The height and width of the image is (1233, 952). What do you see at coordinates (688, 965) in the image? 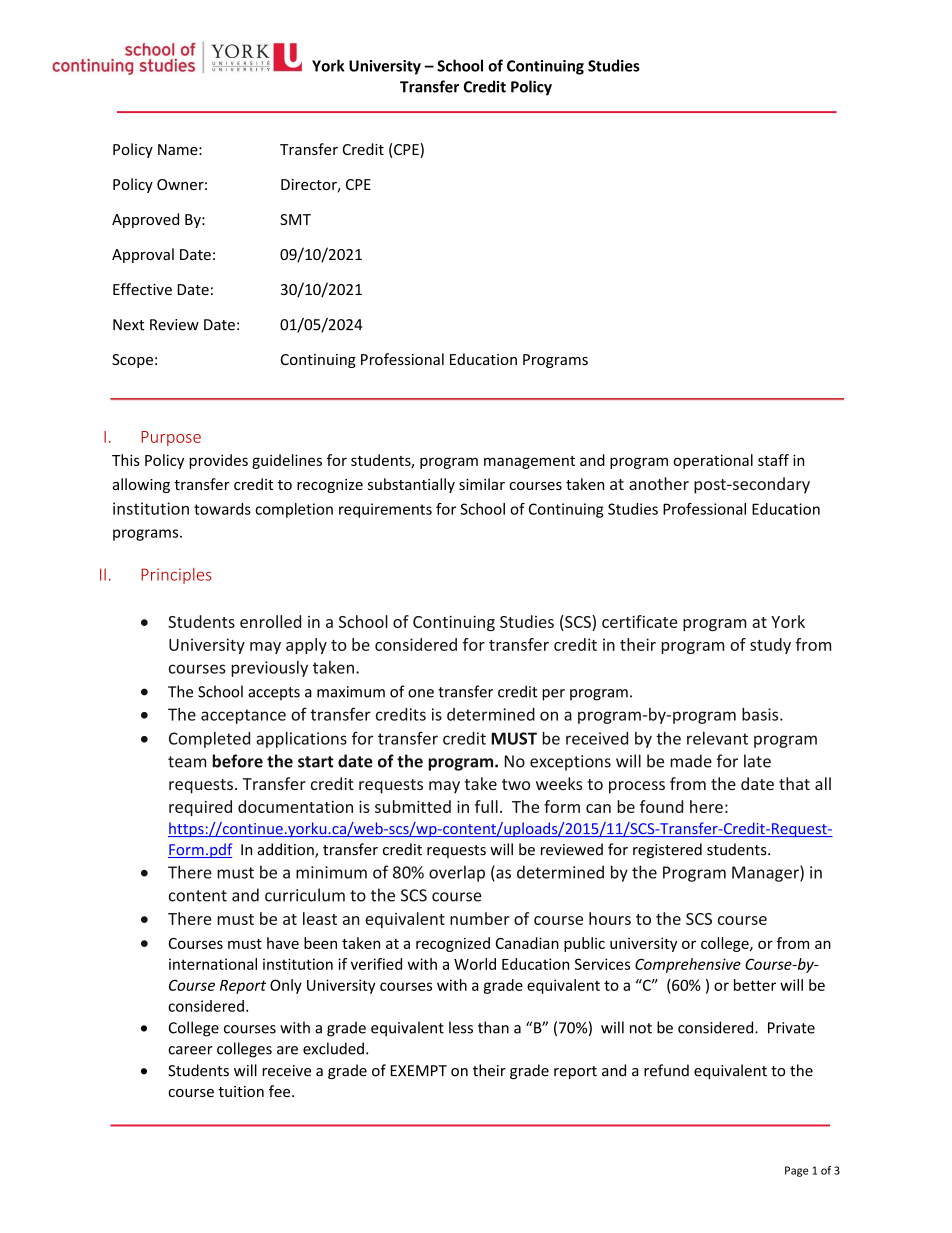
I see `Comprehensive` at bounding box center [688, 965].
